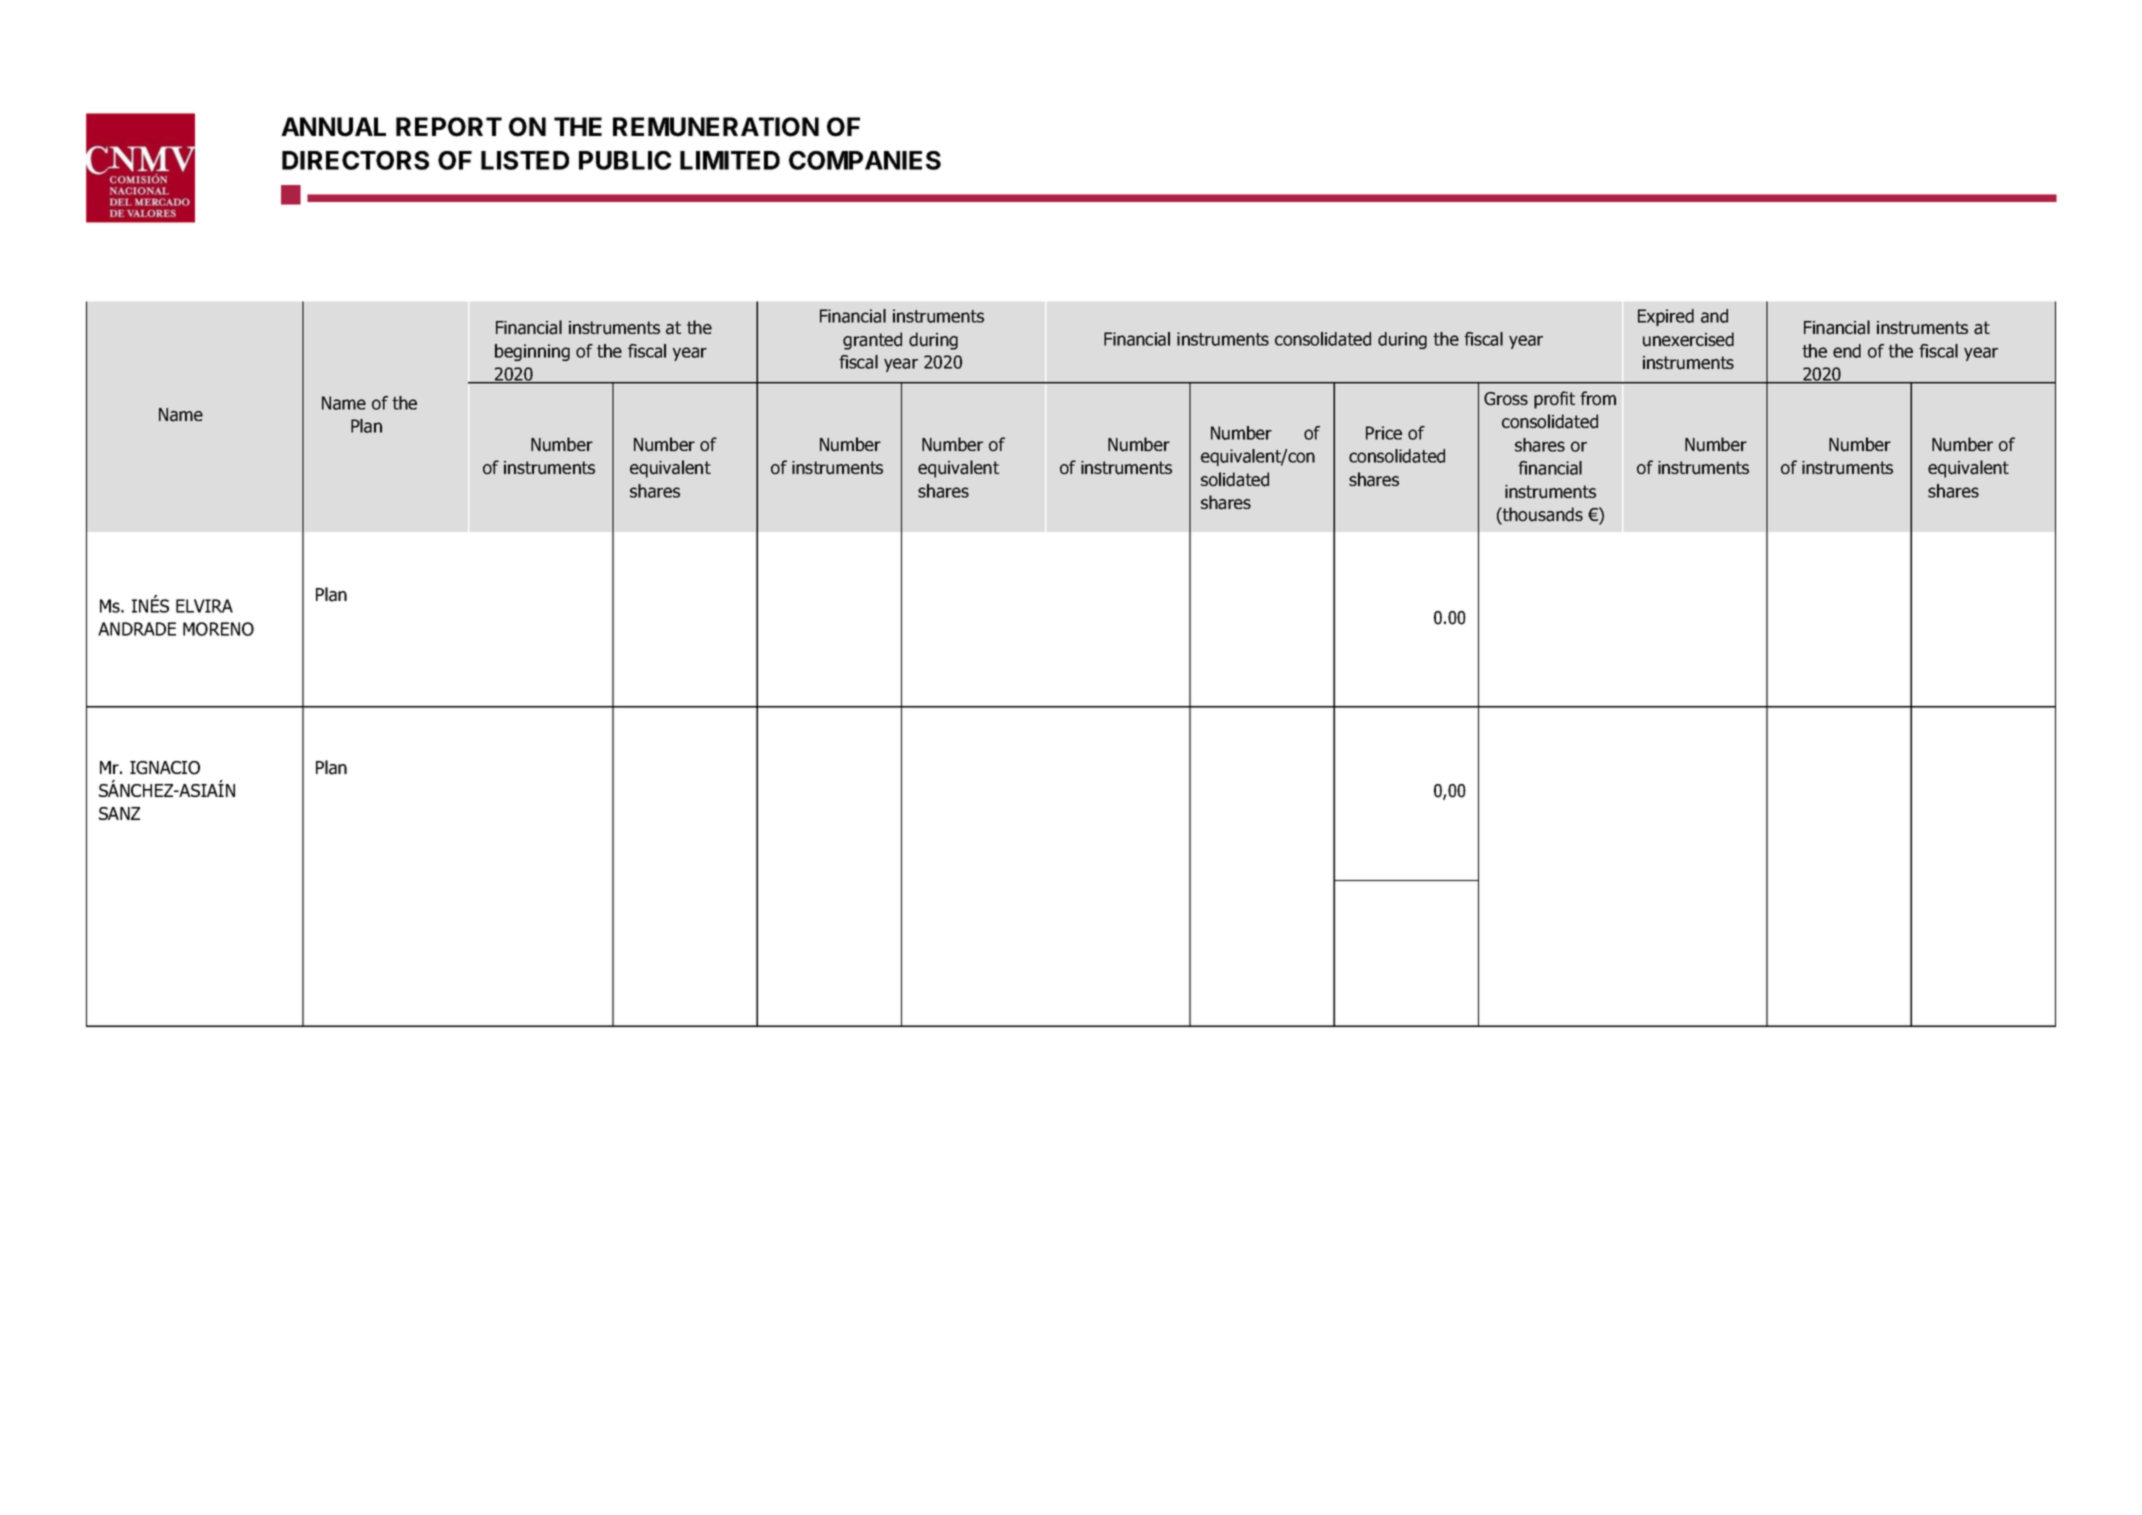 The width and height of the page is (2142, 1515). What do you see at coordinates (865, 160) in the page?
I see `COMPANIES` at bounding box center [865, 160].
